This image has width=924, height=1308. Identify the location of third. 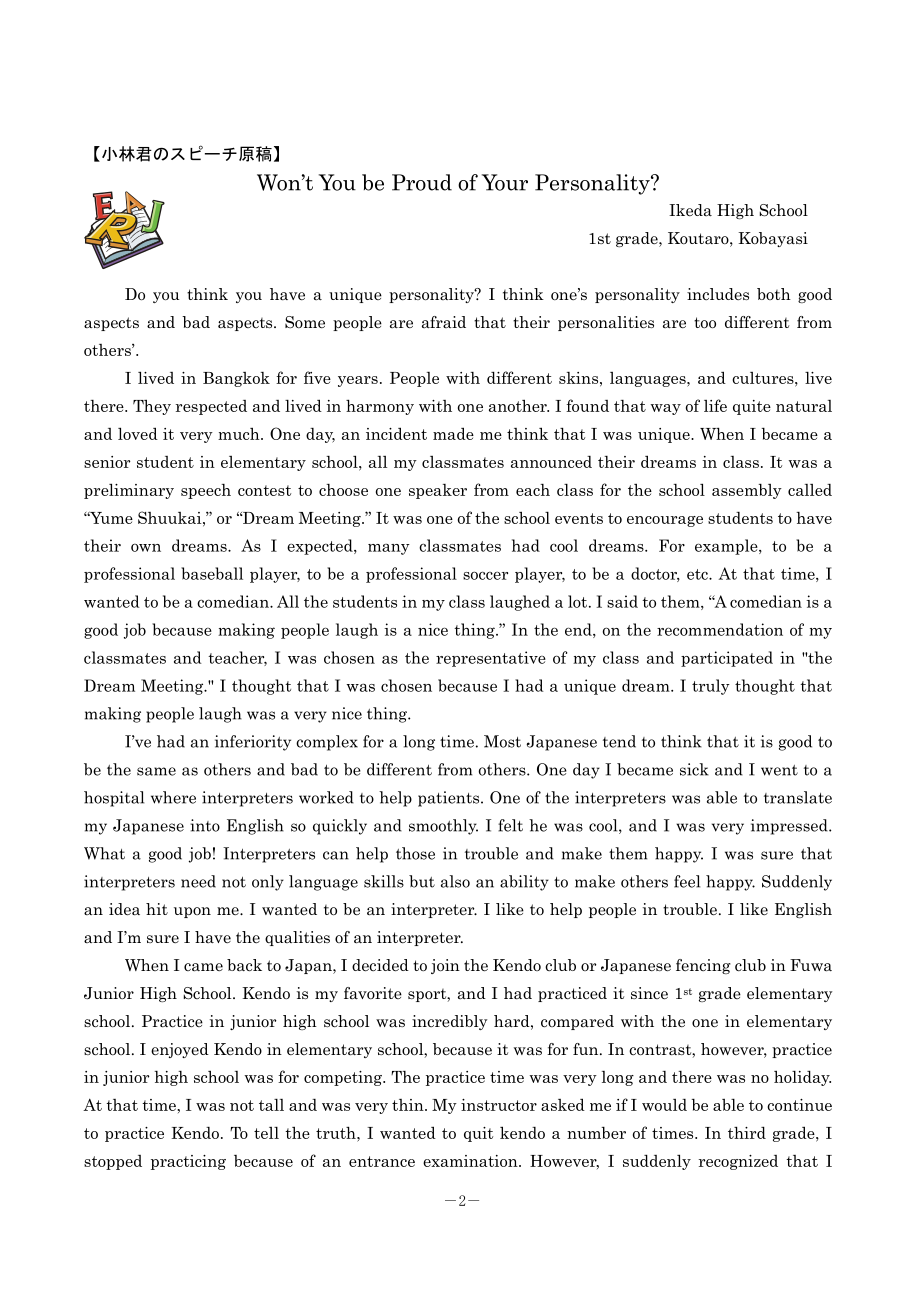
(747, 1132).
